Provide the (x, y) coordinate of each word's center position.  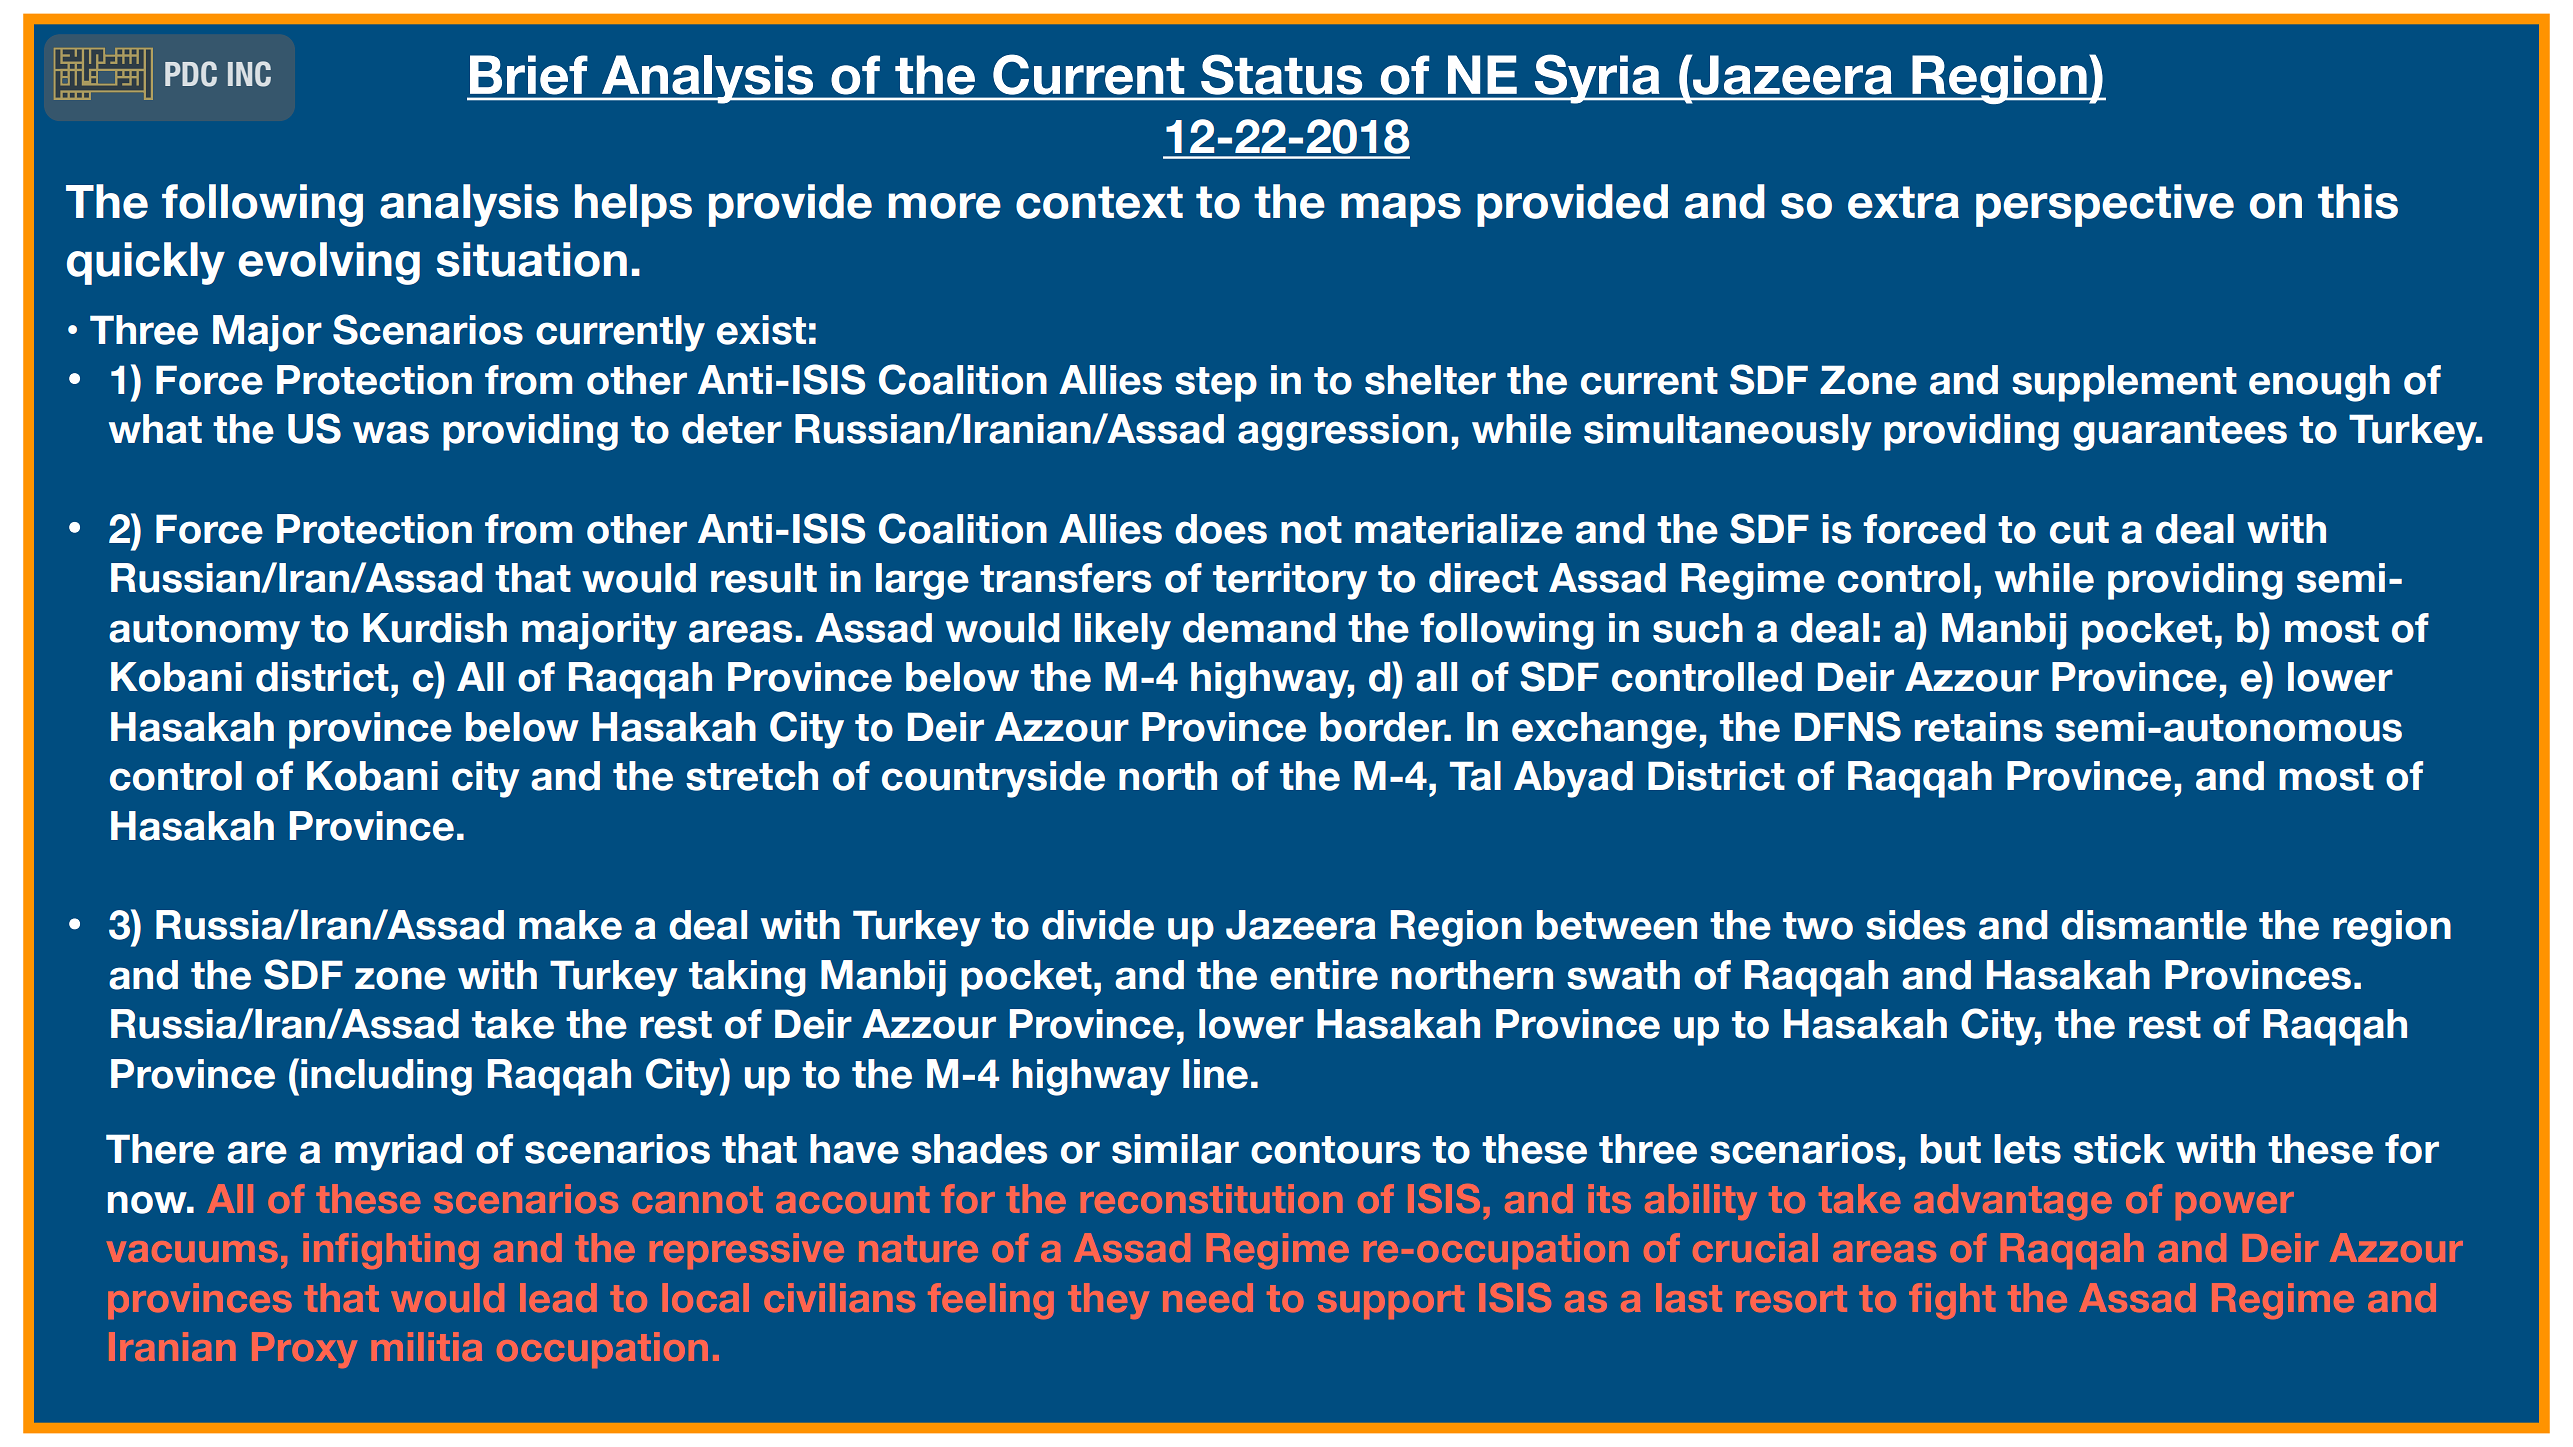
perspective (2105, 205)
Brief (528, 75)
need (1208, 1298)
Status (1281, 75)
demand (1259, 628)
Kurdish (435, 628)
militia (426, 1346)
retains (1979, 727)
